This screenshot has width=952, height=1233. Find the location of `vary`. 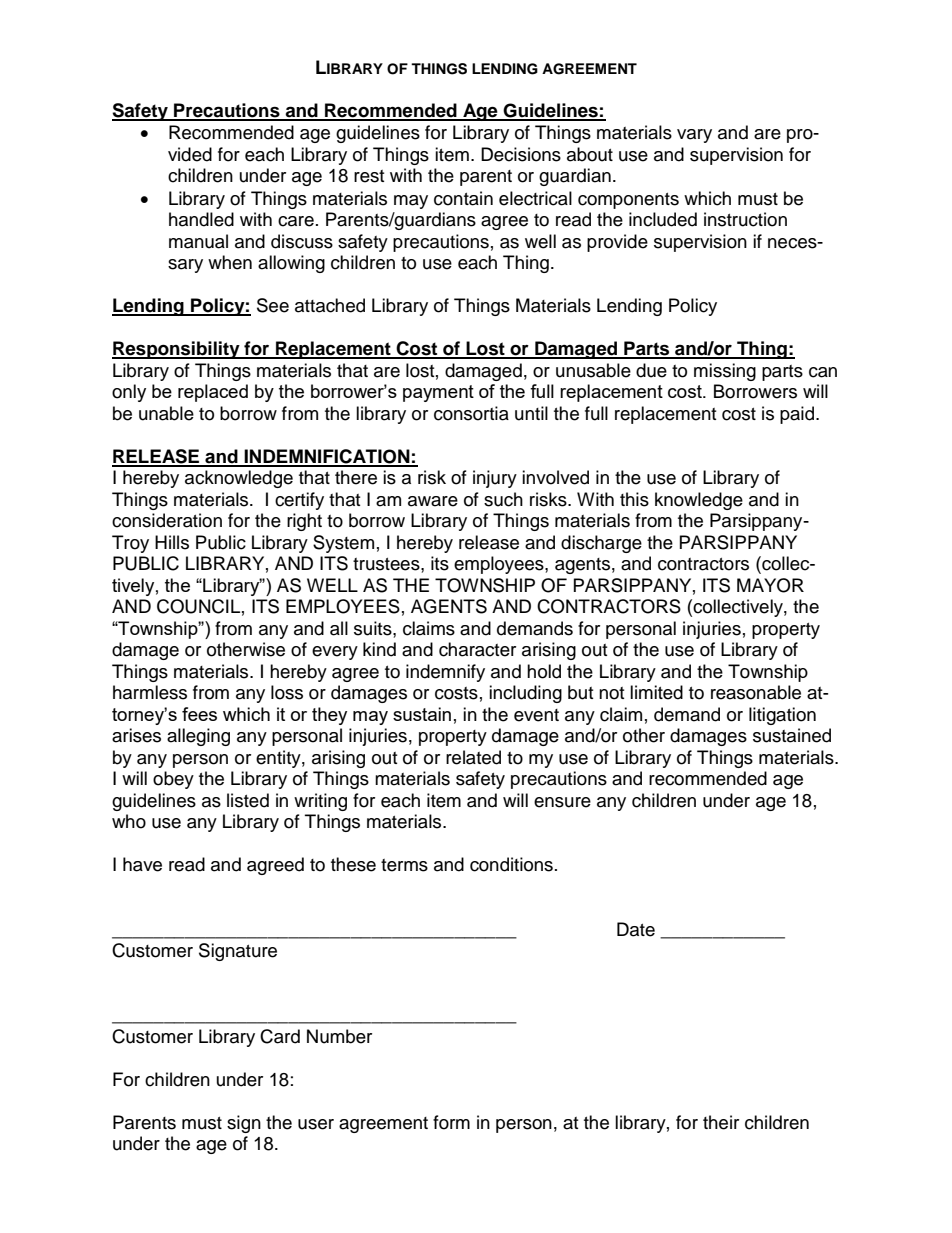

vary is located at coordinates (694, 136).
